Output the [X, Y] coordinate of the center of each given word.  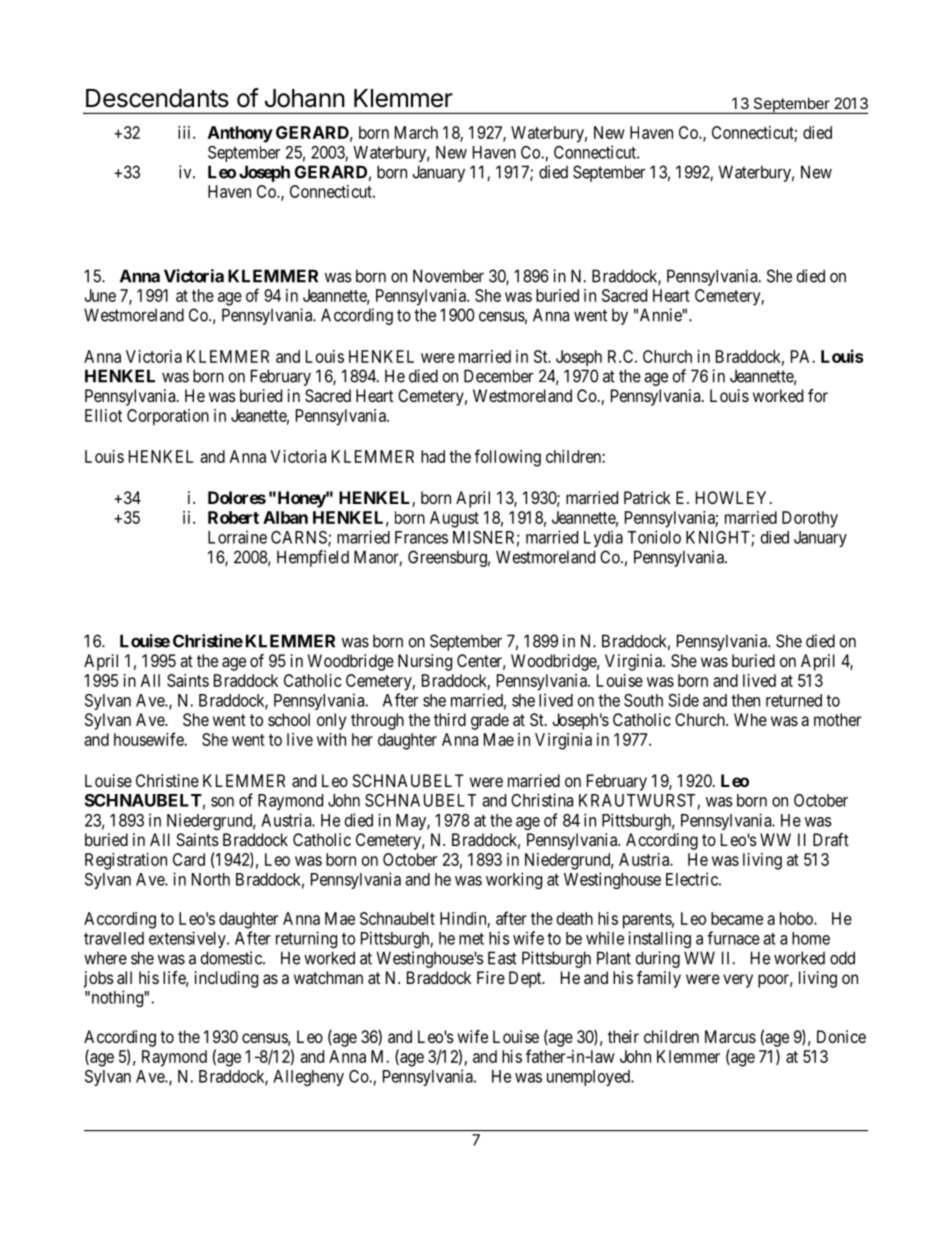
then [745, 700]
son [222, 802]
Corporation [168, 417]
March [416, 132]
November [448, 276]
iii [186, 132]
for [818, 395]
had [433, 456]
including [226, 979]
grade [490, 721]
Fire [491, 977]
